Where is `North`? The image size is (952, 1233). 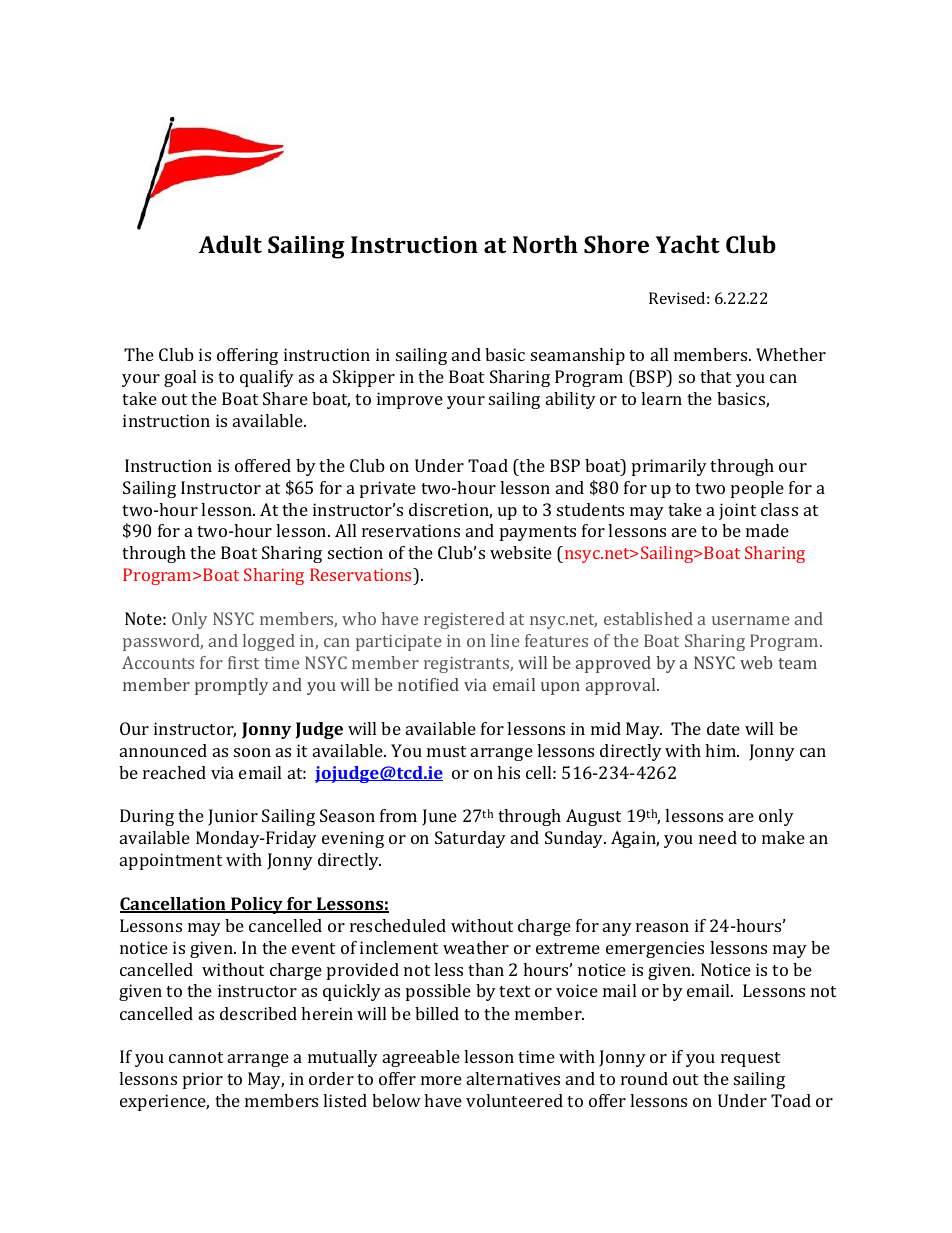 North is located at coordinates (545, 244).
